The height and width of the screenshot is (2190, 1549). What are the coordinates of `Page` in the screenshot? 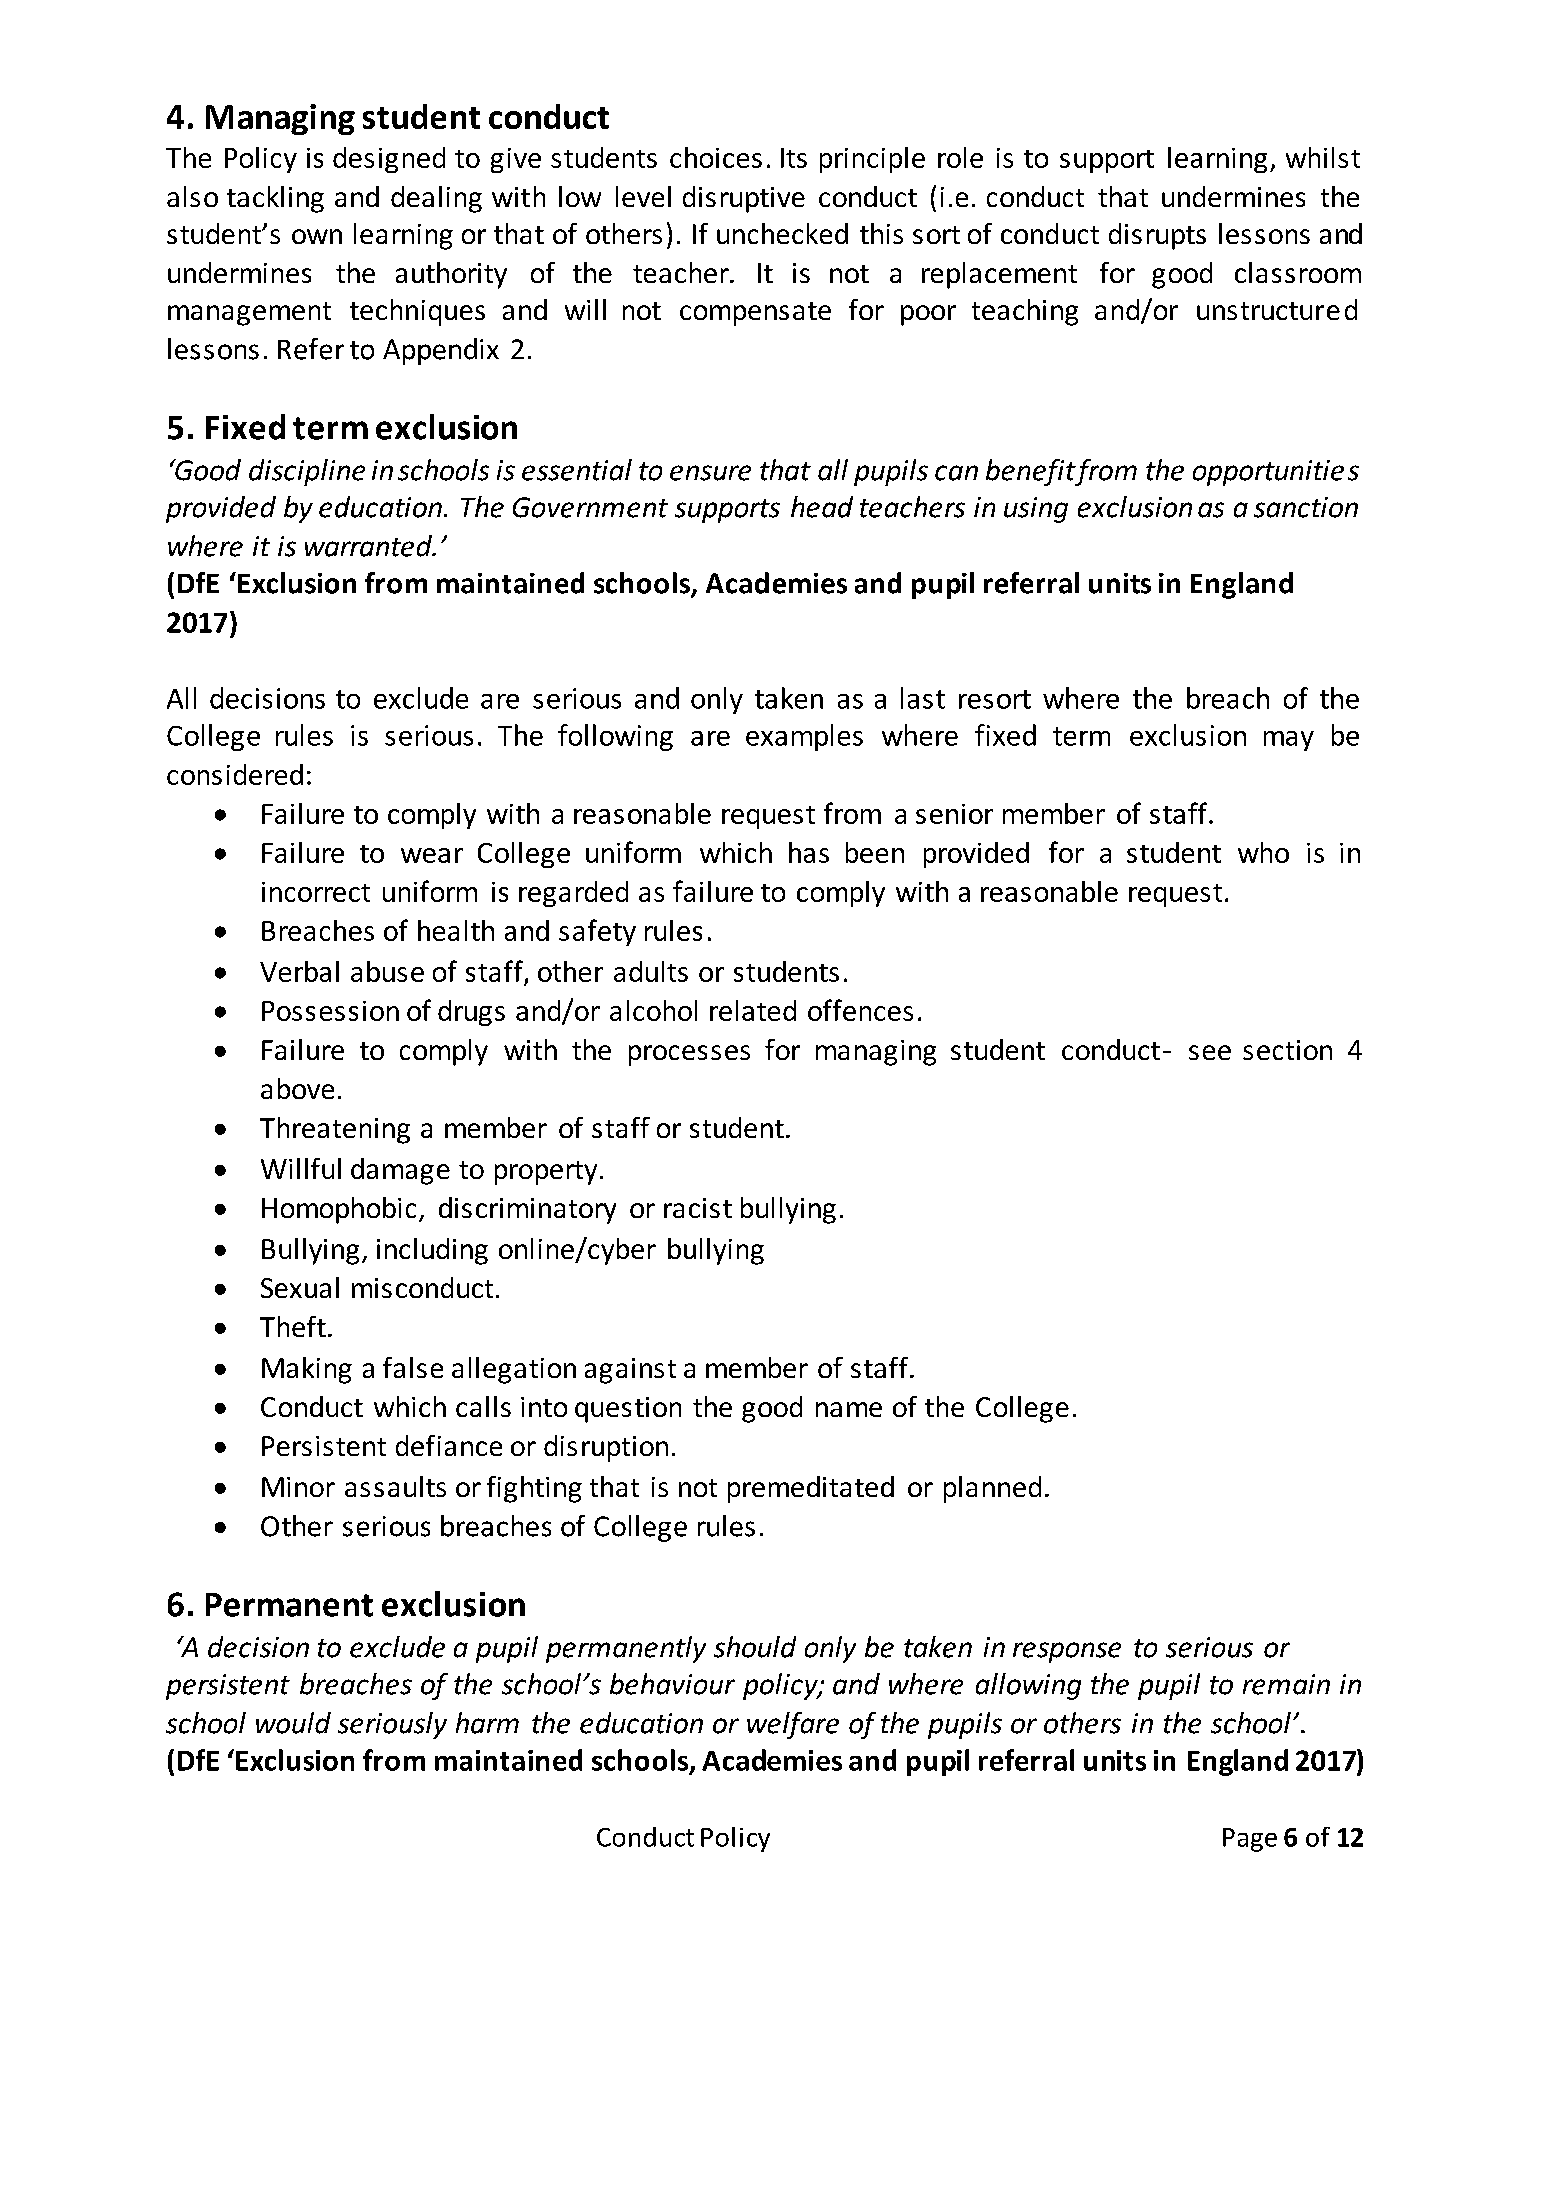 It's located at (1250, 1840).
